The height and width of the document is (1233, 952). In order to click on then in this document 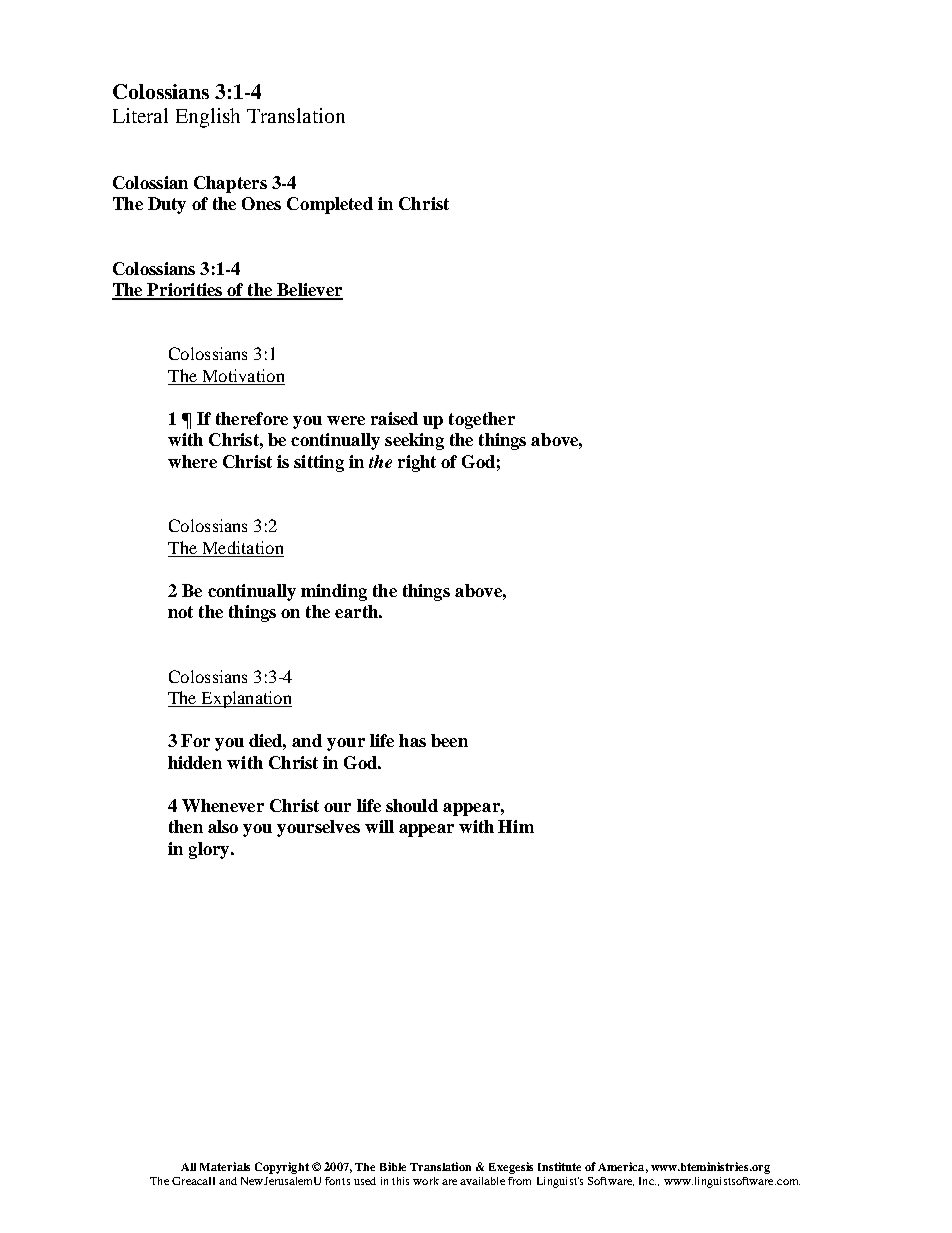, I will do `click(186, 826)`.
